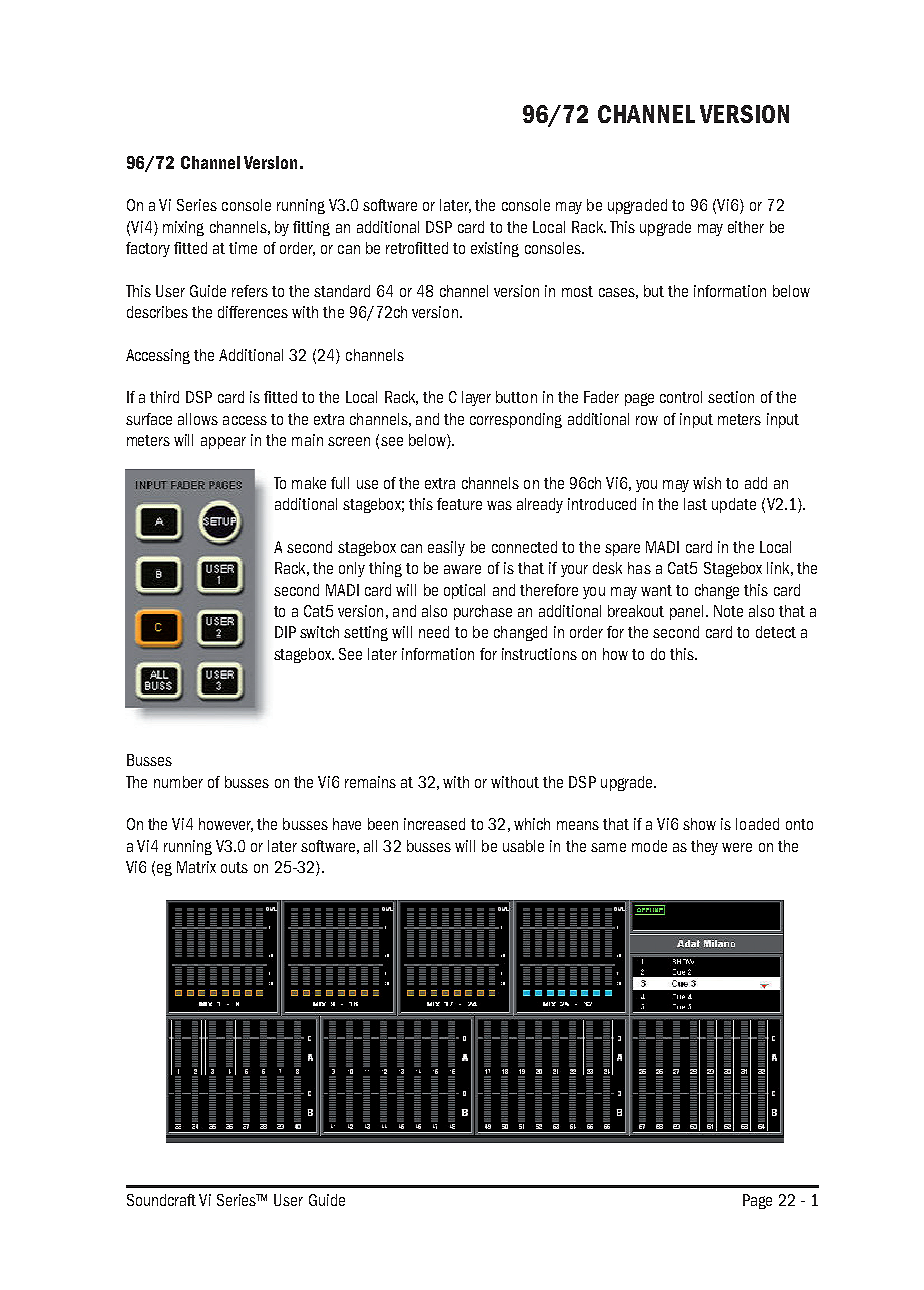 The image size is (924, 1290). What do you see at coordinates (707, 483) in the image?
I see `wish` at bounding box center [707, 483].
